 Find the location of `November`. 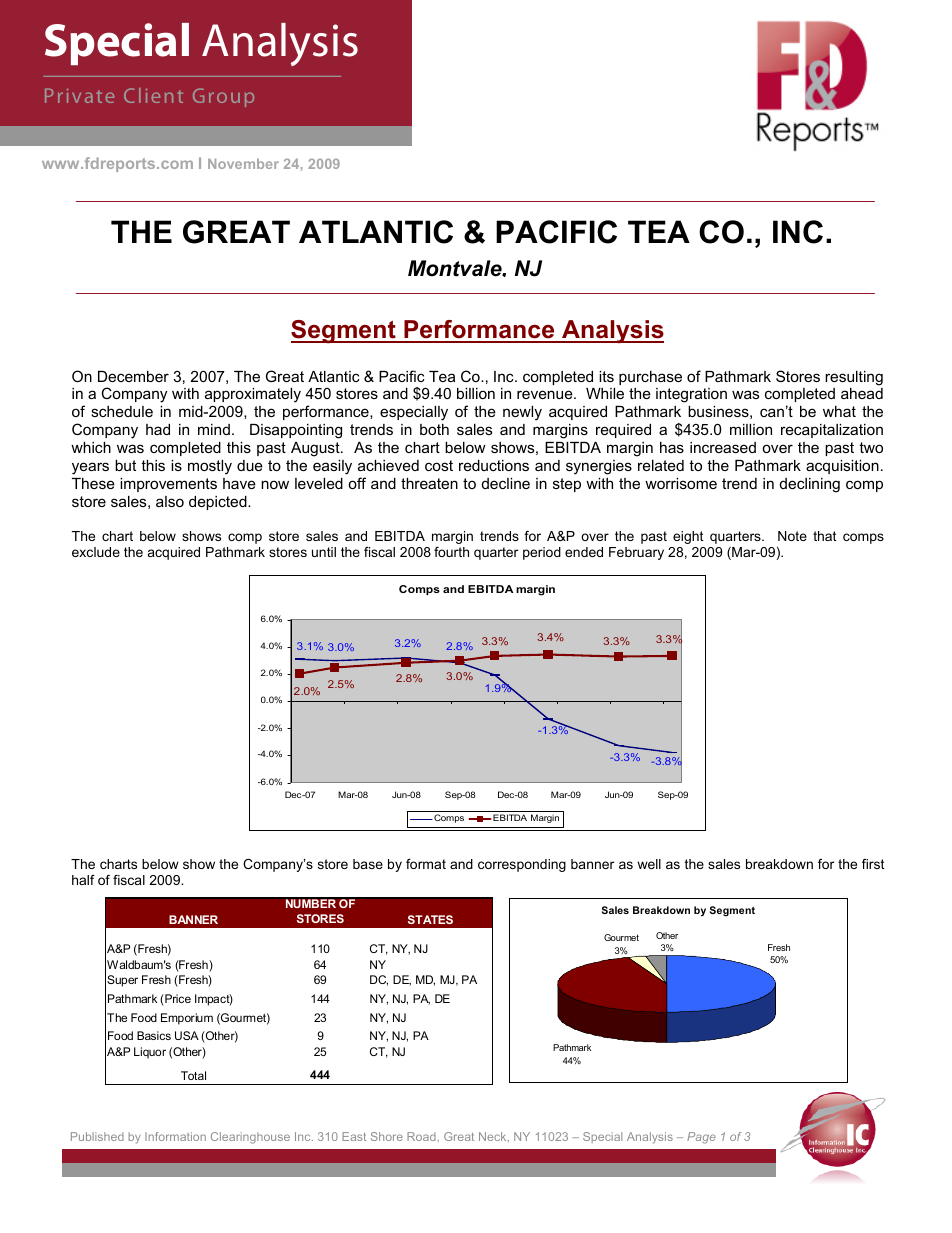

November is located at coordinates (243, 164).
